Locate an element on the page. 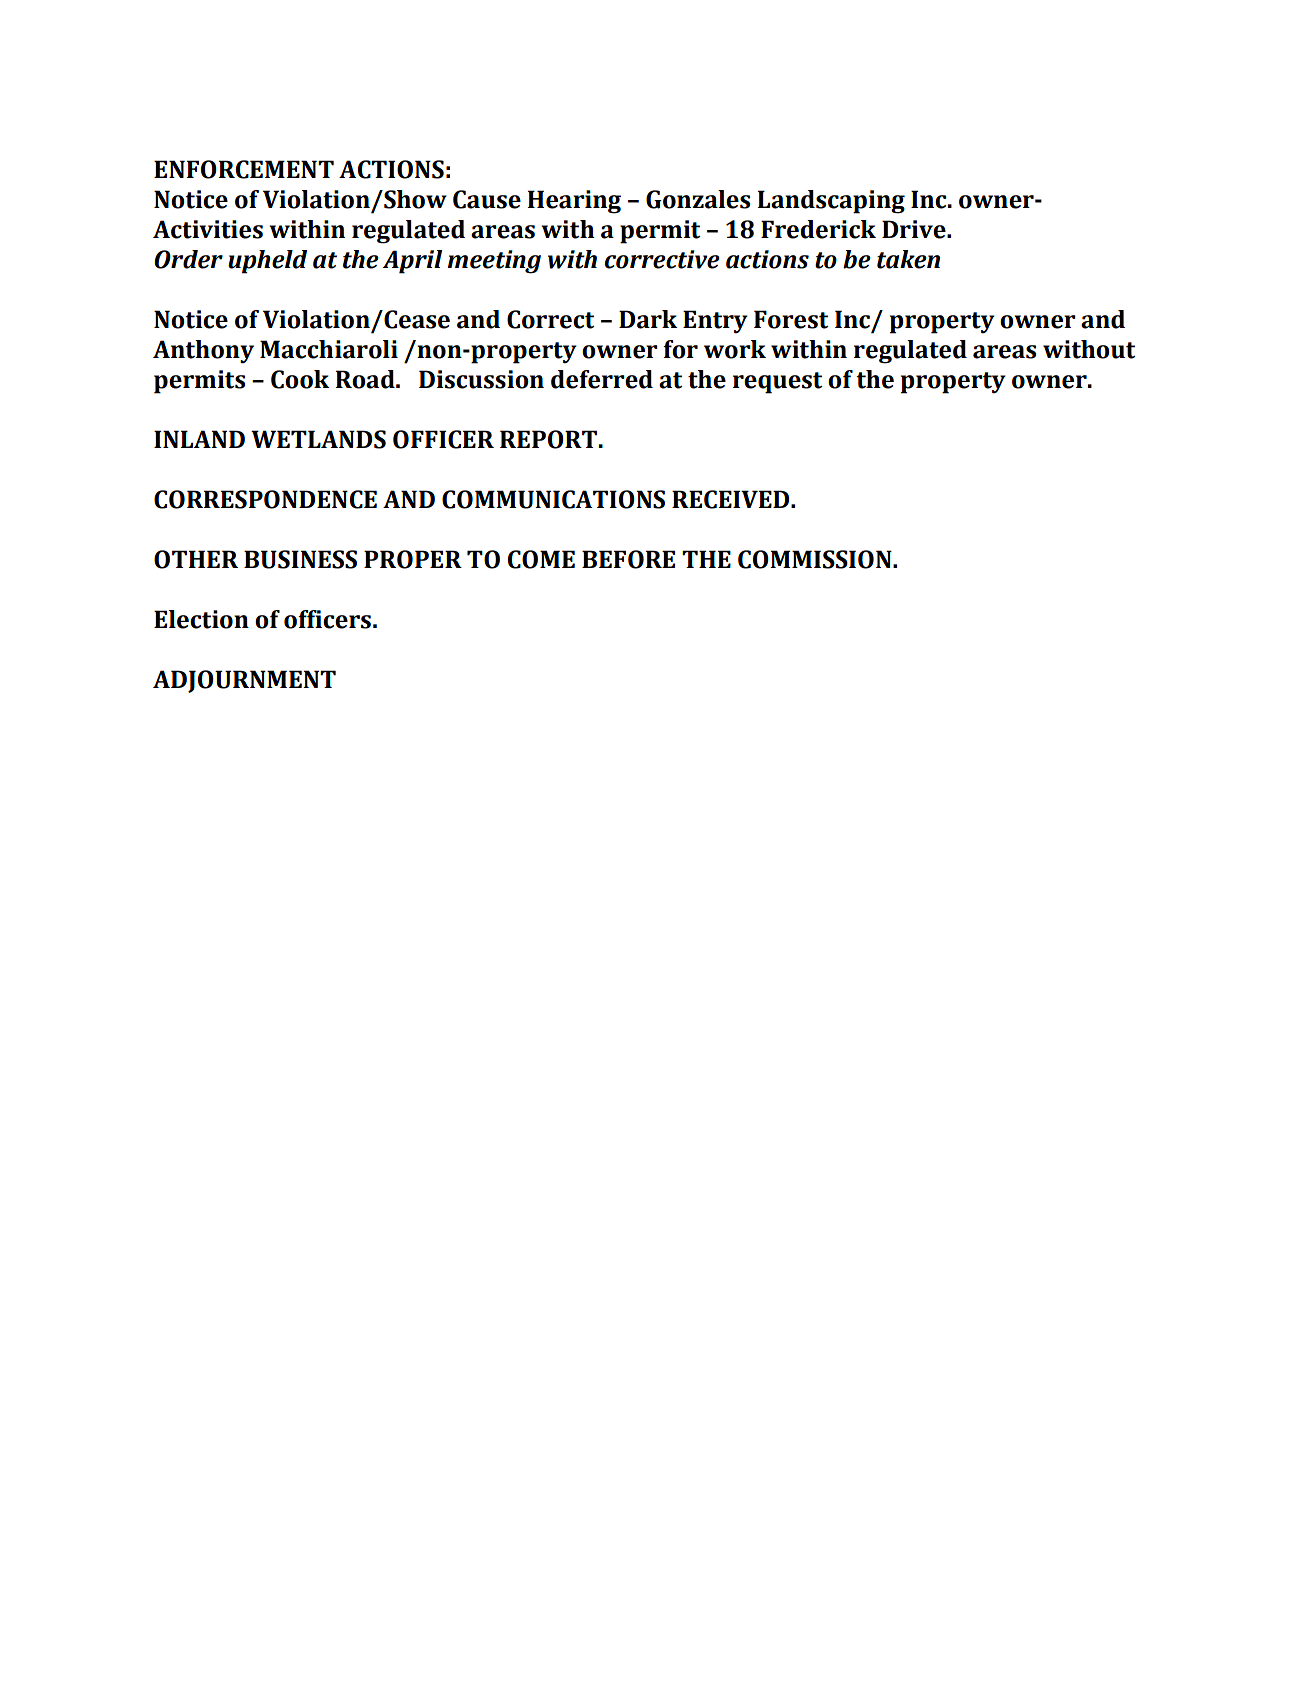 The height and width of the document is (1689, 1305). ENFORCEMENT is located at coordinates (244, 169).
